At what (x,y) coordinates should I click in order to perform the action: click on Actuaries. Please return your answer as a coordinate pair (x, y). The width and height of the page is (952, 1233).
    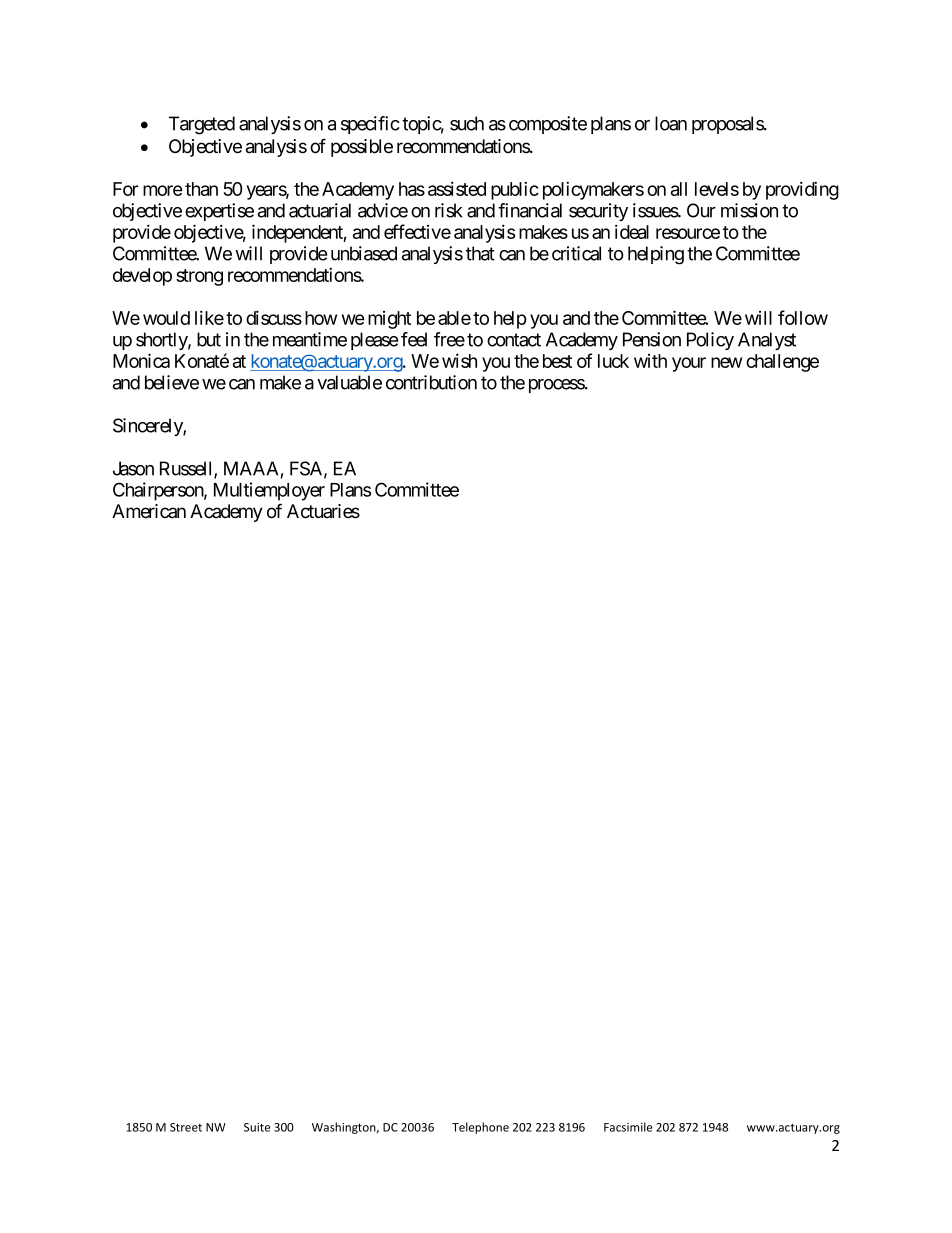
    Looking at the image, I should click on (323, 511).
